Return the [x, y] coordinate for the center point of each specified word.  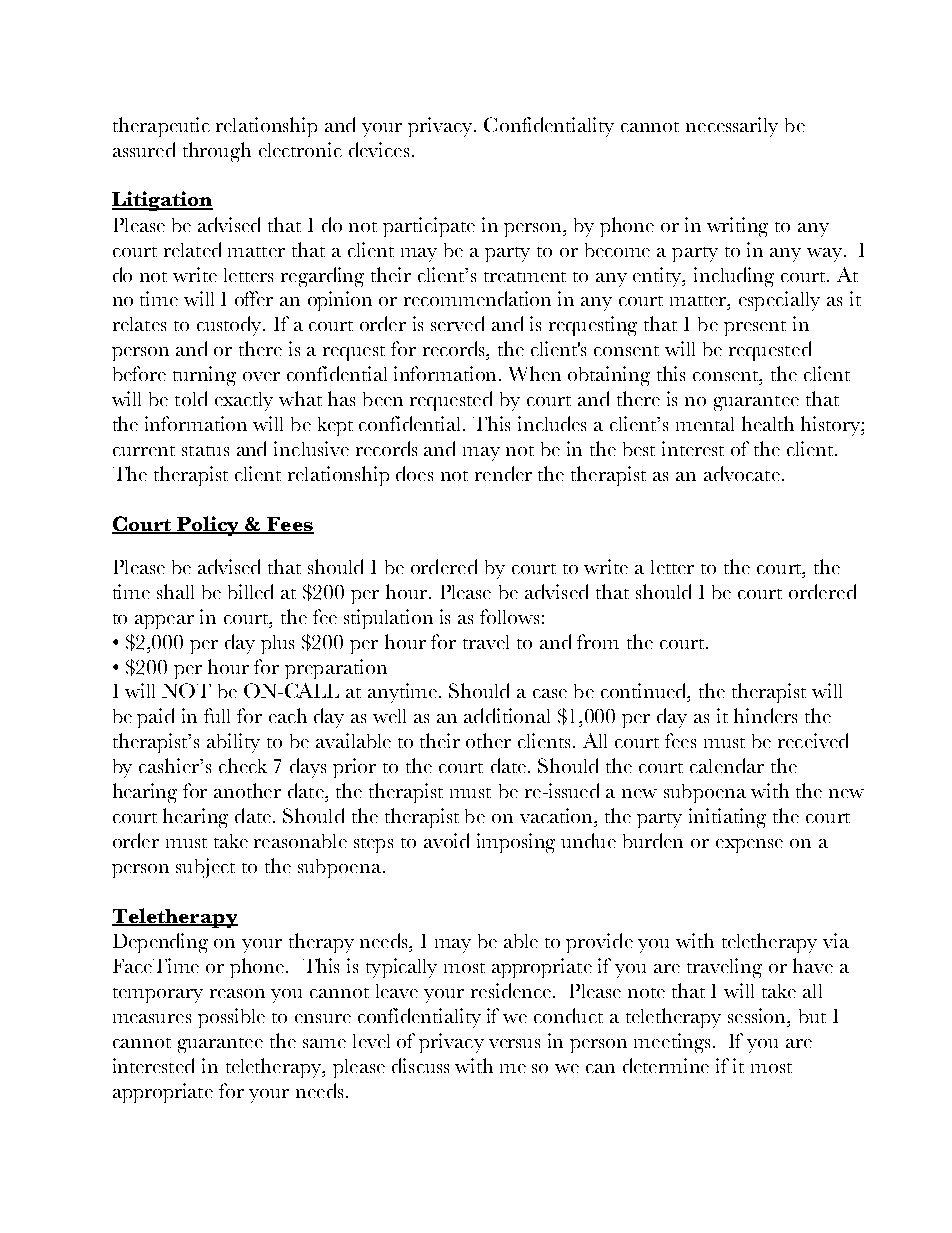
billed [250, 591]
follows [509, 616]
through [217, 152]
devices [379, 149]
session [758, 1015]
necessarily [732, 127]
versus [514, 1043]
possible [231, 1018]
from [598, 641]
